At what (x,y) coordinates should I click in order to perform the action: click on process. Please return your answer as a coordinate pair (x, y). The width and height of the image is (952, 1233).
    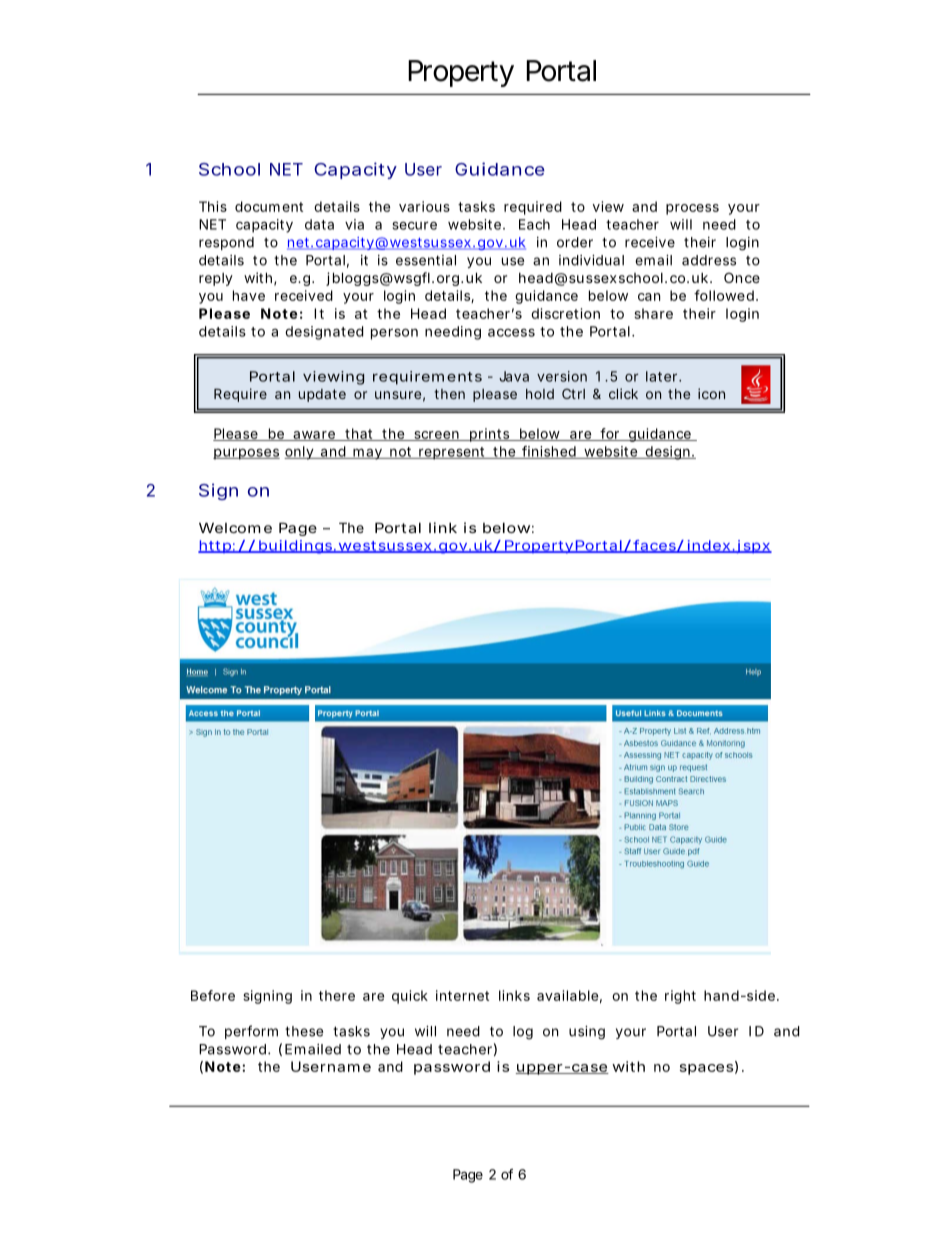
    Looking at the image, I should click on (692, 209).
